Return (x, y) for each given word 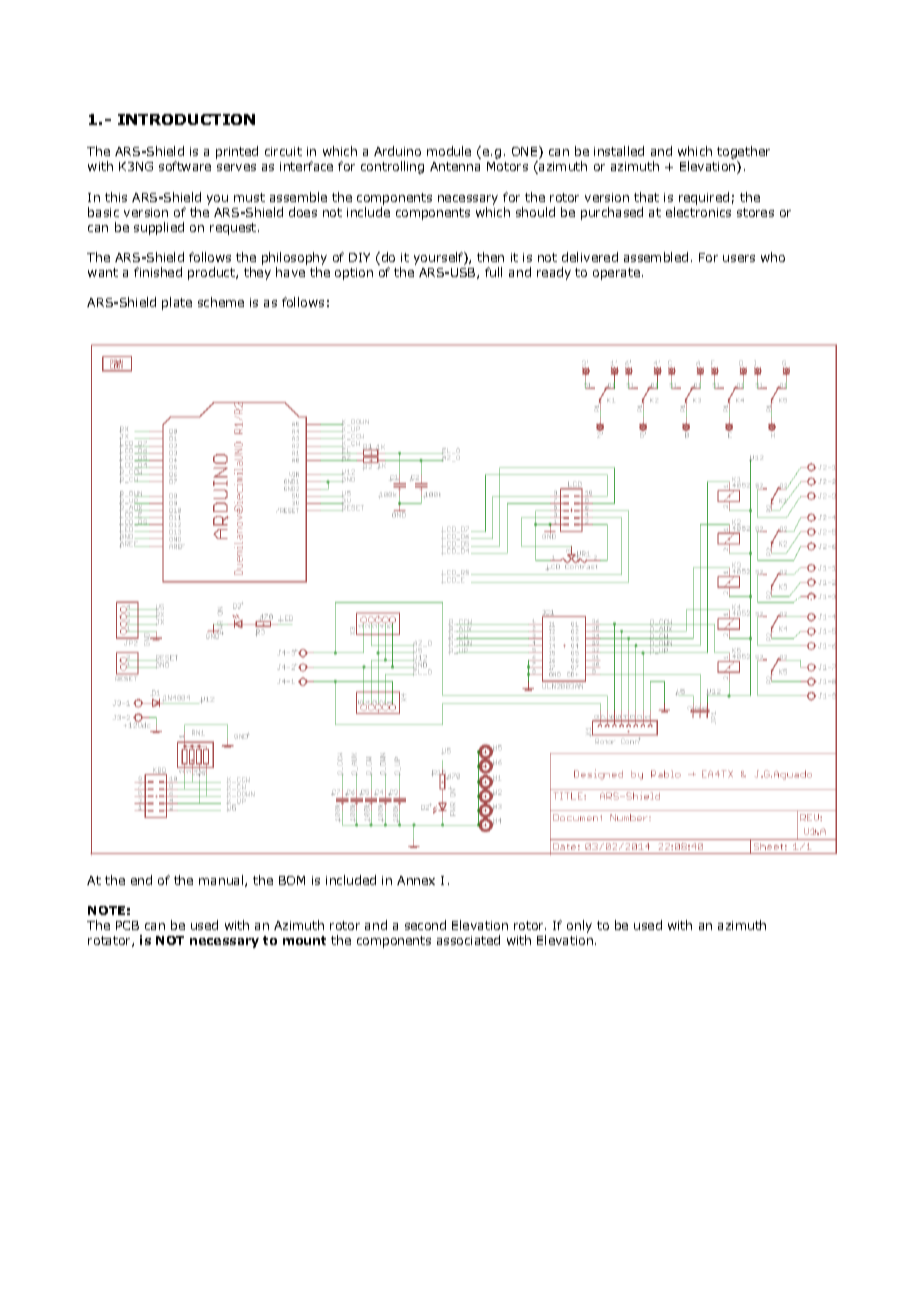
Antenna (455, 166)
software (185, 166)
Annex (416, 880)
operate (616, 274)
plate (177, 303)
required (704, 198)
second (425, 925)
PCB (127, 925)
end (141, 880)
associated (468, 940)
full (493, 272)
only (579, 926)
